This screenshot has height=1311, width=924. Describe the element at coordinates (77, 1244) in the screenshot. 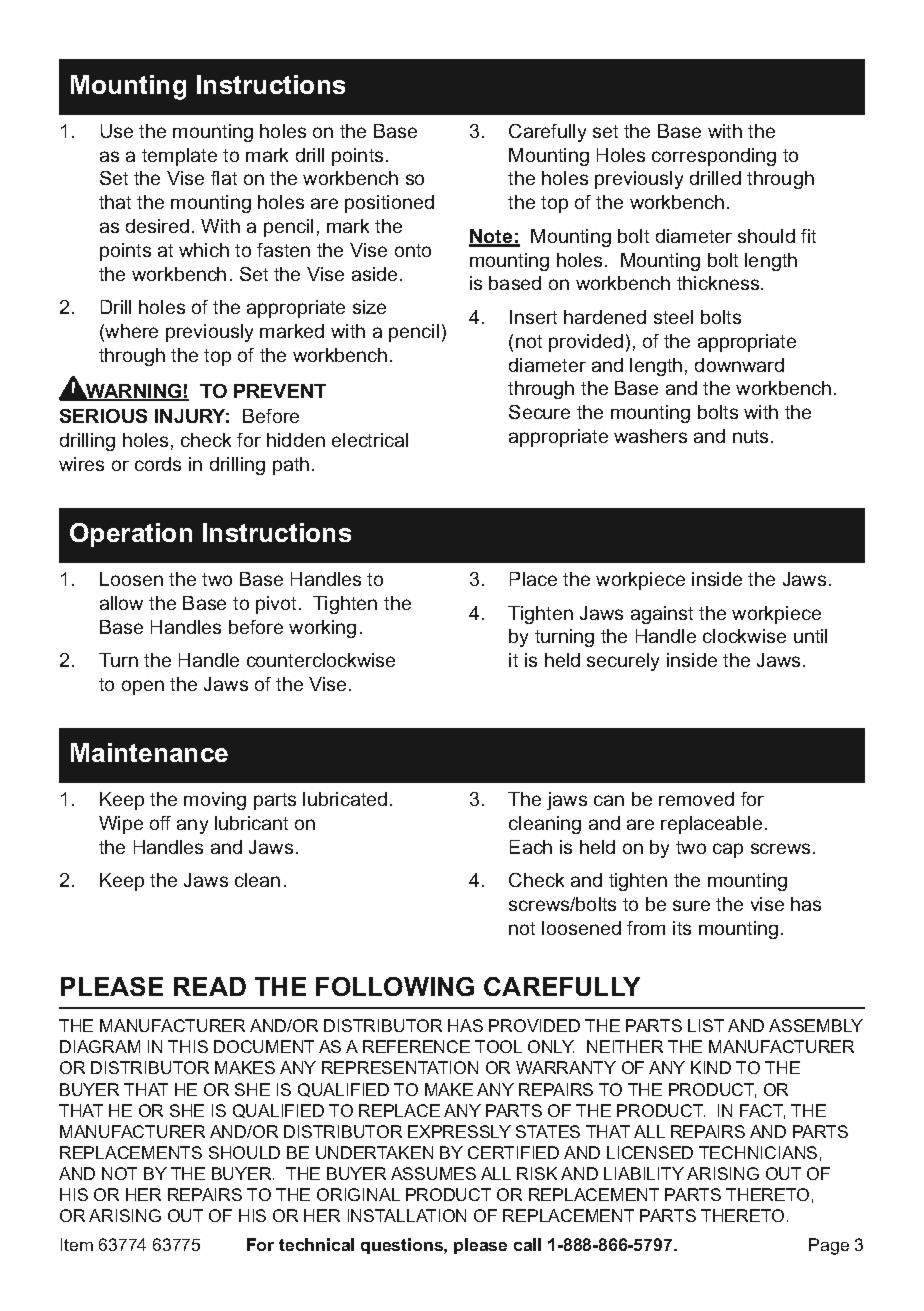

I see `Item` at that location.
